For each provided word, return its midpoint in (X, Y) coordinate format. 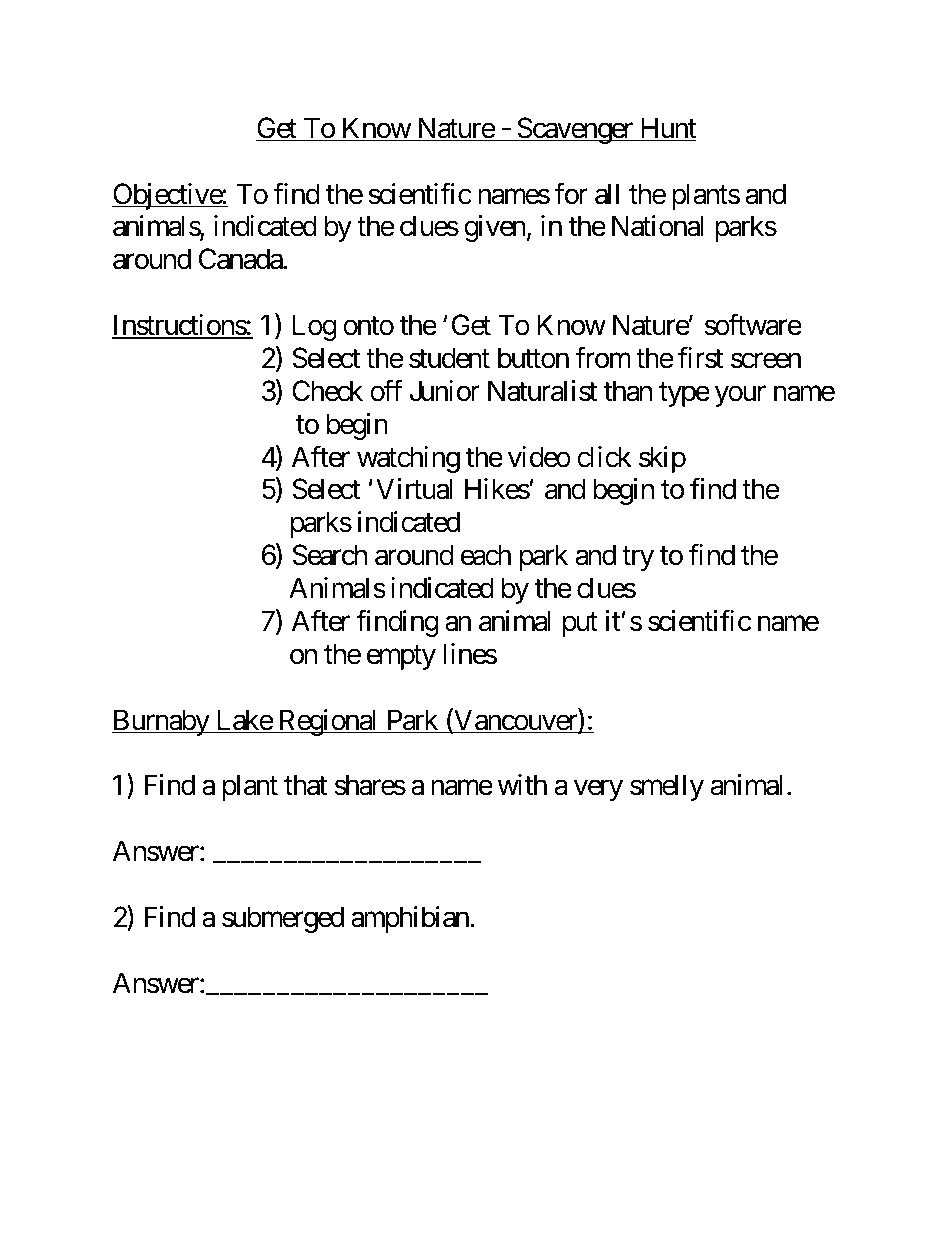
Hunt (667, 129)
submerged (283, 919)
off (386, 391)
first (700, 358)
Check (327, 391)
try (638, 559)
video (539, 457)
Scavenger (575, 130)
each (486, 555)
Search (330, 555)
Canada (241, 259)
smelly (667, 787)
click (604, 457)
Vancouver (515, 721)
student (449, 358)
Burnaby (161, 722)
